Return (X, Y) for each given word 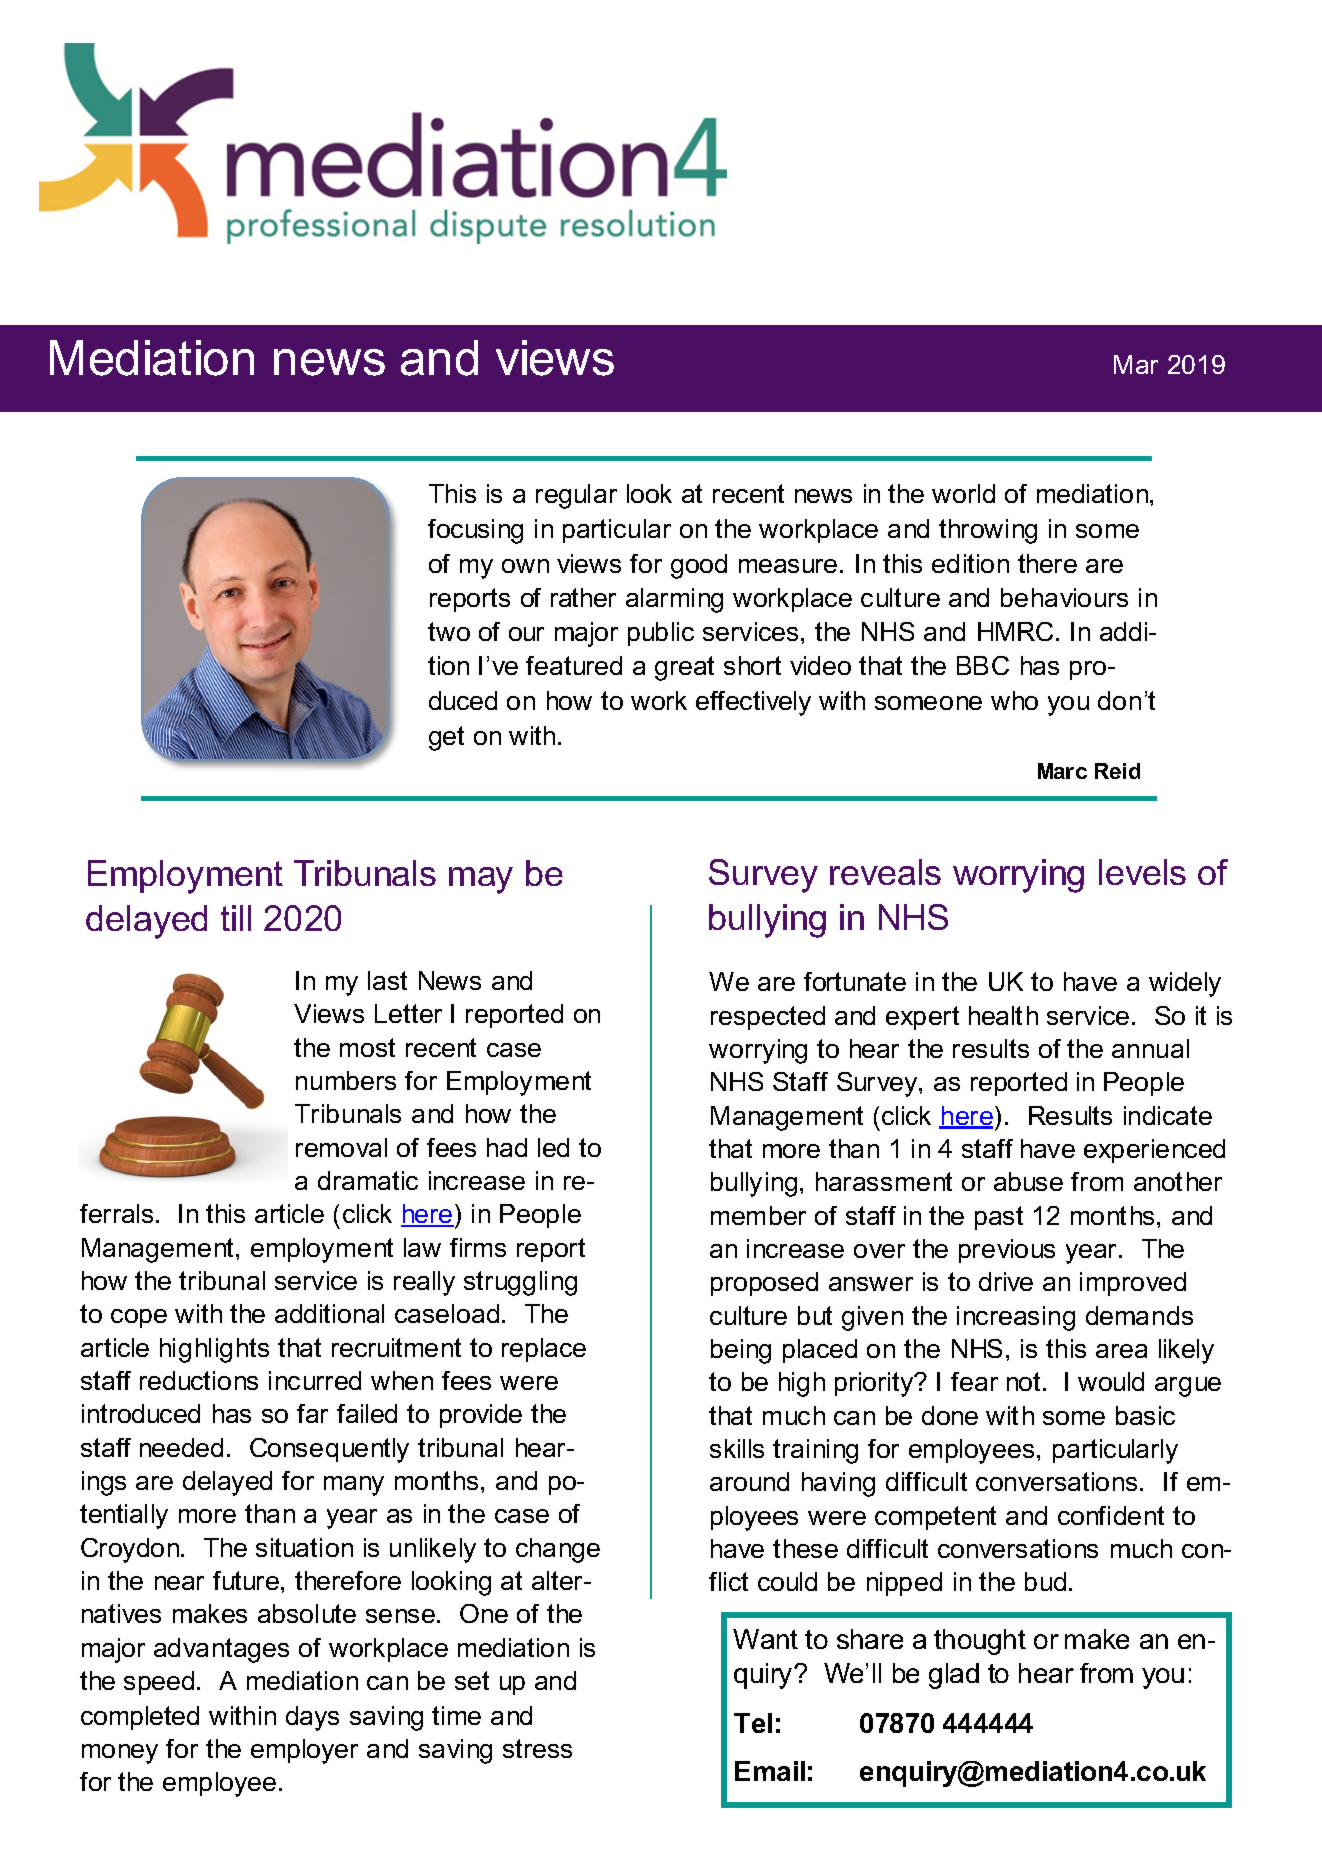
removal (341, 1147)
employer (304, 1751)
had (507, 1147)
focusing (475, 531)
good (699, 566)
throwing (988, 531)
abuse (1028, 1181)
